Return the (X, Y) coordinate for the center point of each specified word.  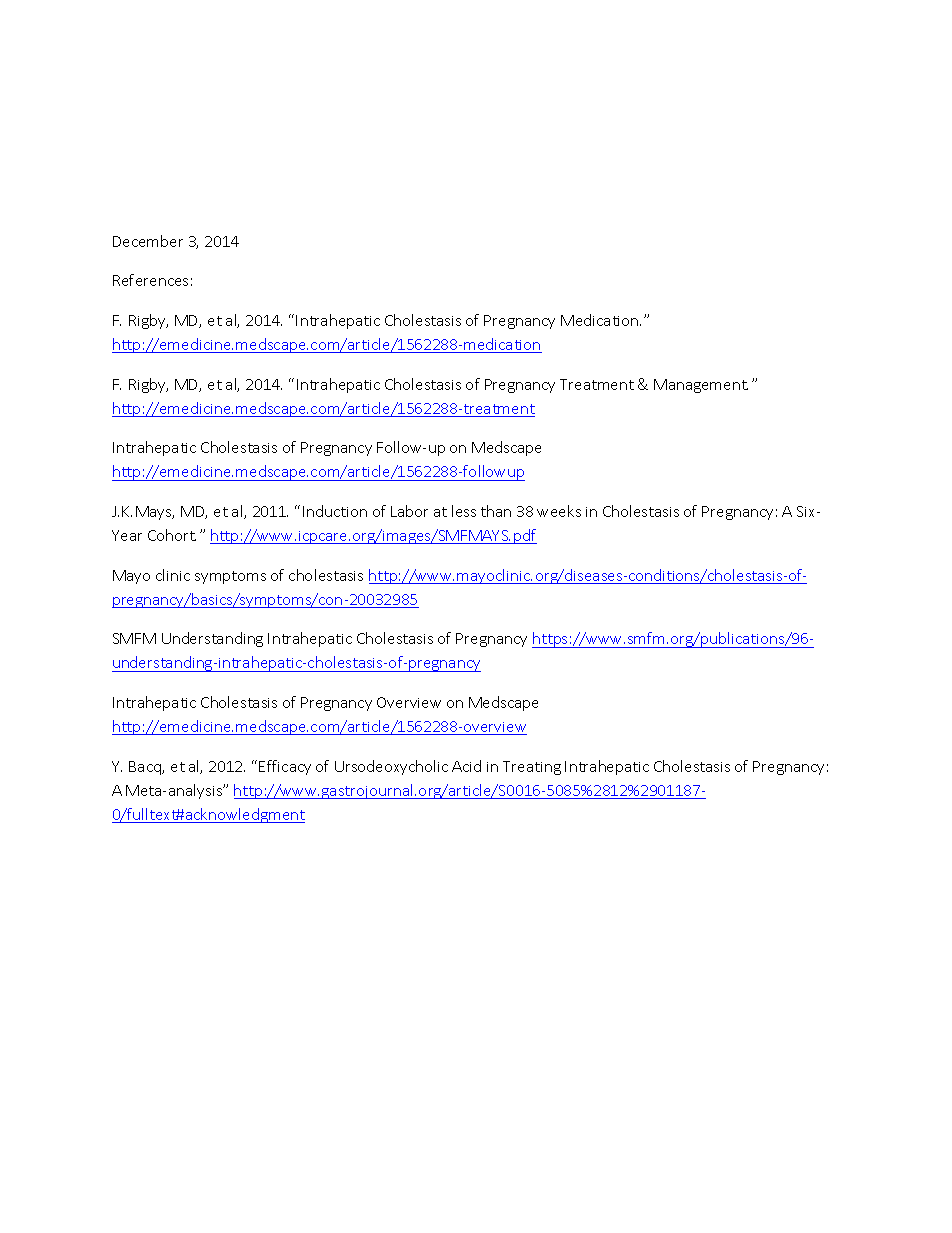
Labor (409, 511)
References (150, 280)
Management (701, 386)
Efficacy (285, 767)
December (148, 241)
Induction (335, 511)
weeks (559, 511)
